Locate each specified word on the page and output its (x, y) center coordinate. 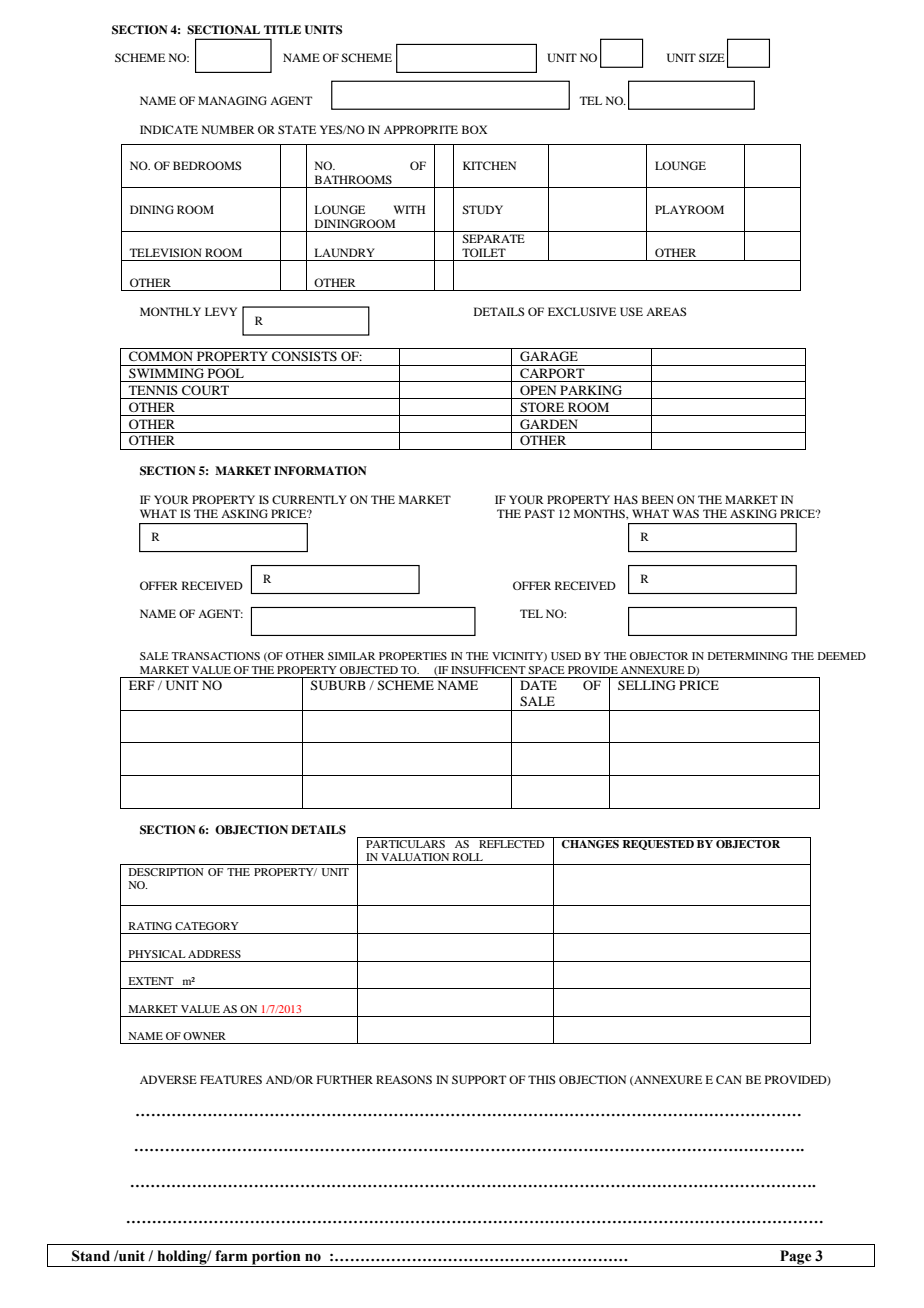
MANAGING (232, 100)
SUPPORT (479, 1079)
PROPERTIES (413, 656)
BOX (474, 129)
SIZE (712, 57)
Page (796, 1258)
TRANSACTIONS (215, 656)
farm (231, 1256)
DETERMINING (747, 656)
